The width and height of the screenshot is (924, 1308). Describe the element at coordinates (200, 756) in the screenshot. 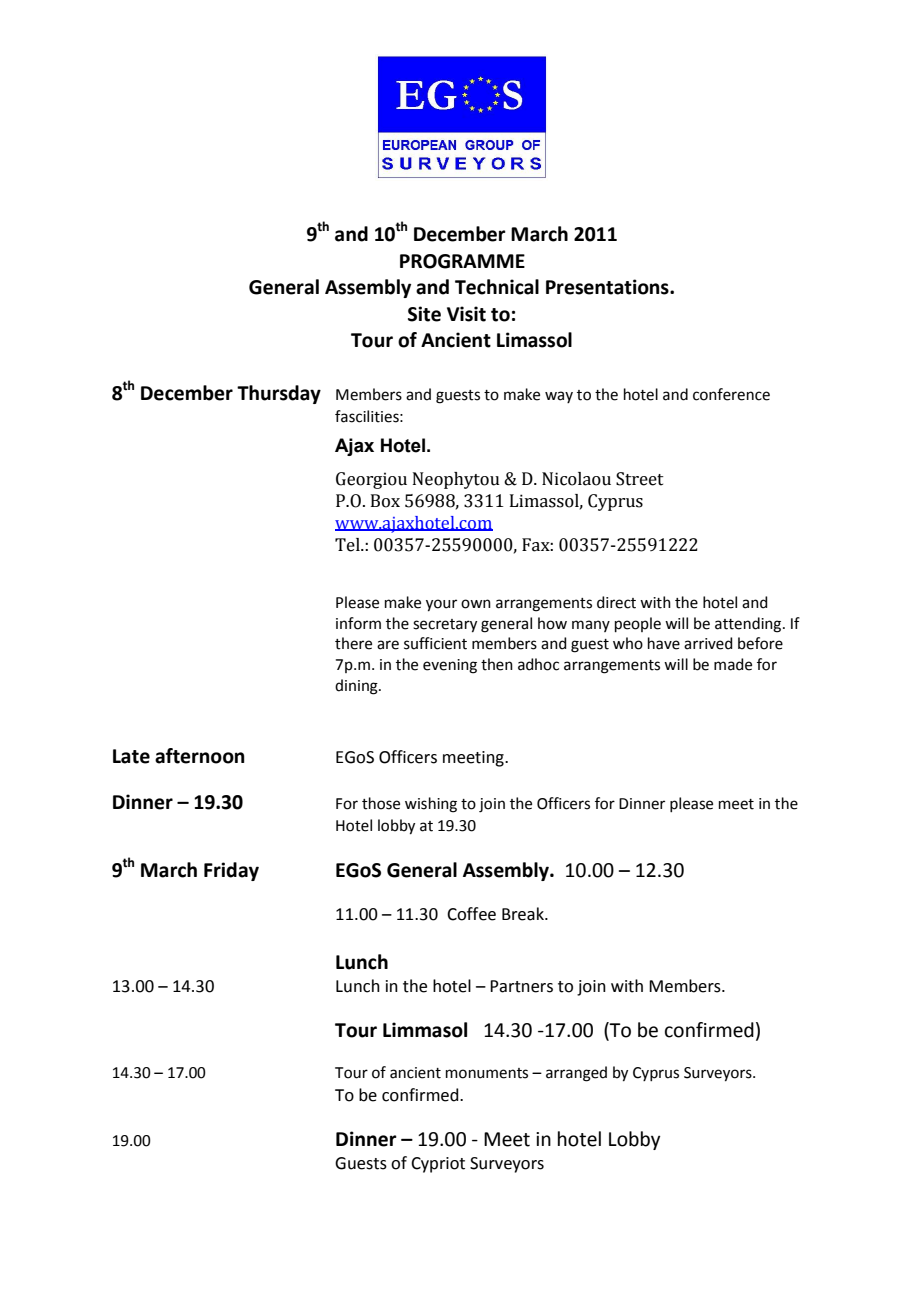

I see `afternoon` at that location.
